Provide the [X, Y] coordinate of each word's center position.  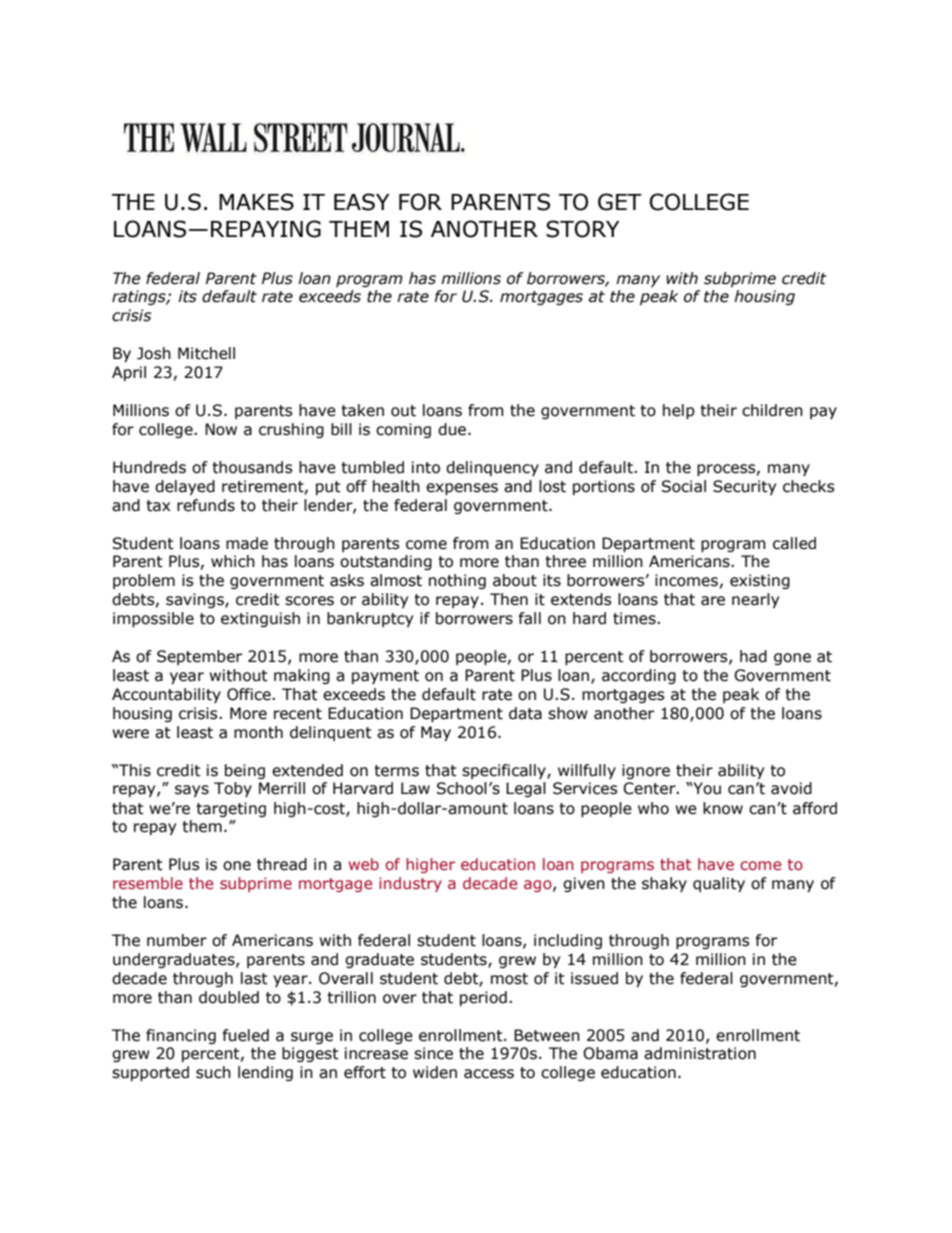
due [453, 429]
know [723, 808]
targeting [231, 809]
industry [410, 884]
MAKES [256, 202]
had [753, 656]
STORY [582, 229]
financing [181, 1036]
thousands [252, 467]
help [679, 411]
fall [530, 618]
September [199, 657]
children [772, 410]
